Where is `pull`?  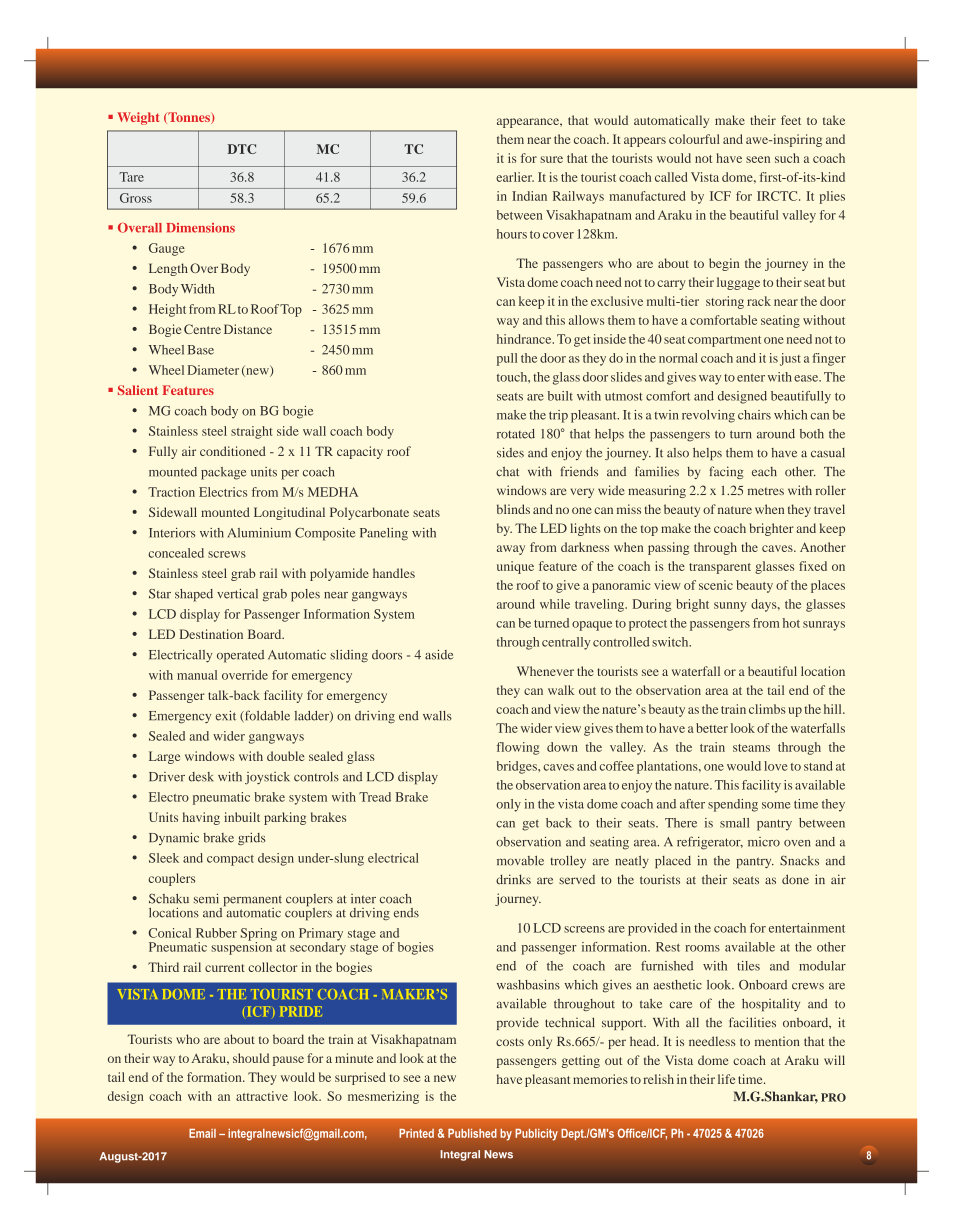 pull is located at coordinates (507, 359).
